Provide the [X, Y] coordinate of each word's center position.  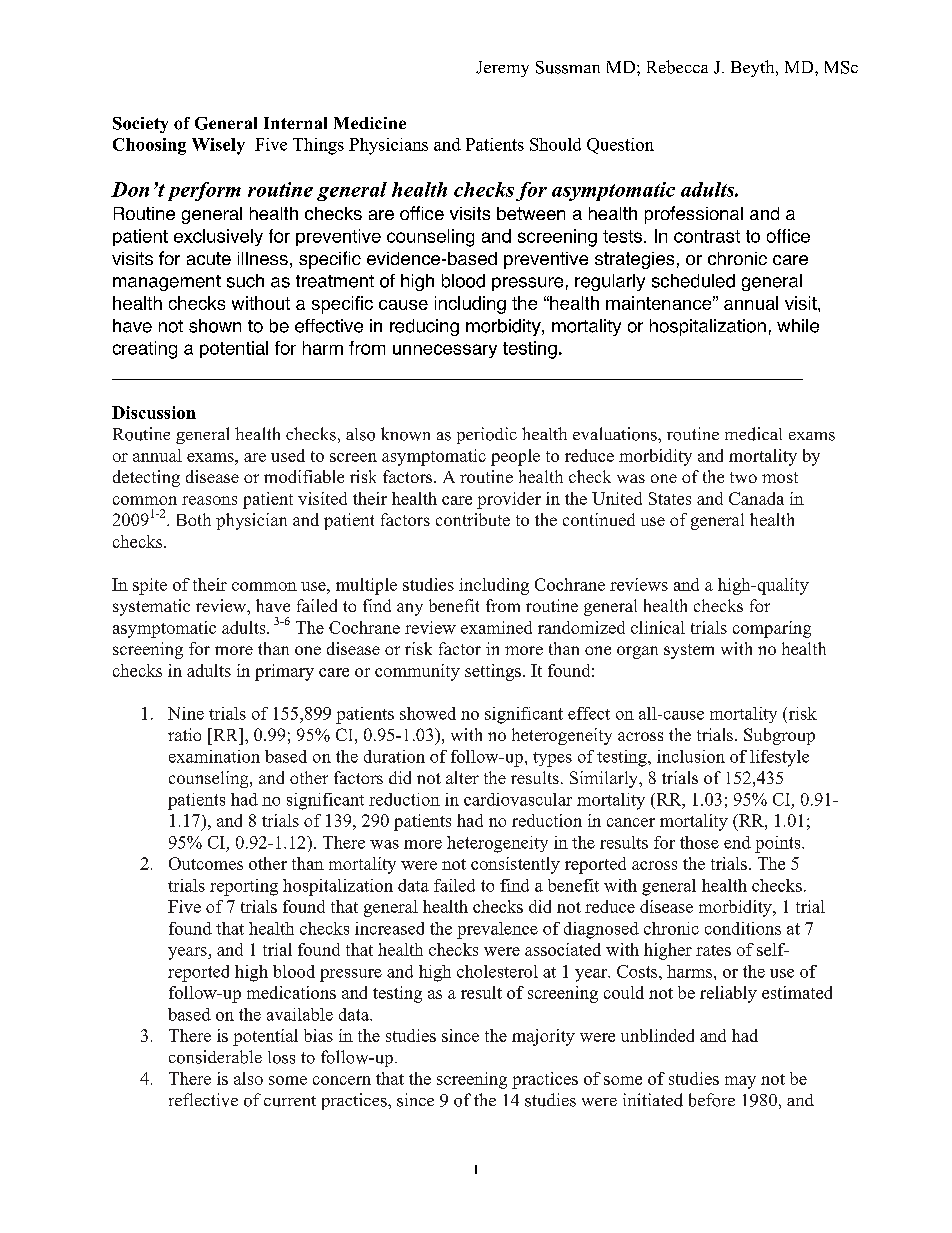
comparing [772, 629]
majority [543, 1037]
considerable [215, 1057]
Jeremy [502, 69]
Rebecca [677, 67]
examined [496, 627]
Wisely [218, 146]
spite [150, 586]
